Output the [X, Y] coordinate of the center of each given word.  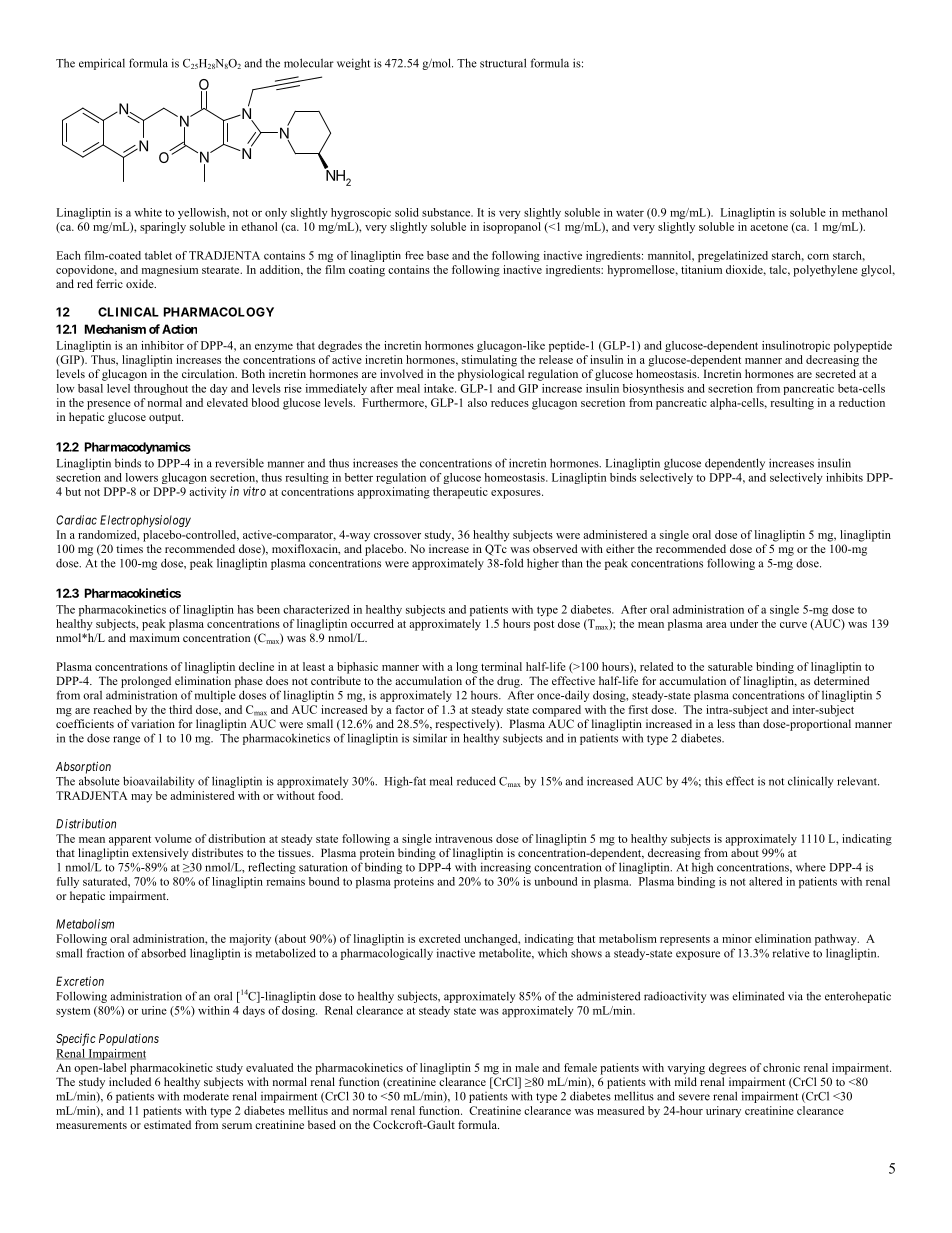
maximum [155, 637]
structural [503, 63]
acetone [769, 227]
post [544, 625]
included [130, 1081]
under [744, 623]
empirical [102, 64]
